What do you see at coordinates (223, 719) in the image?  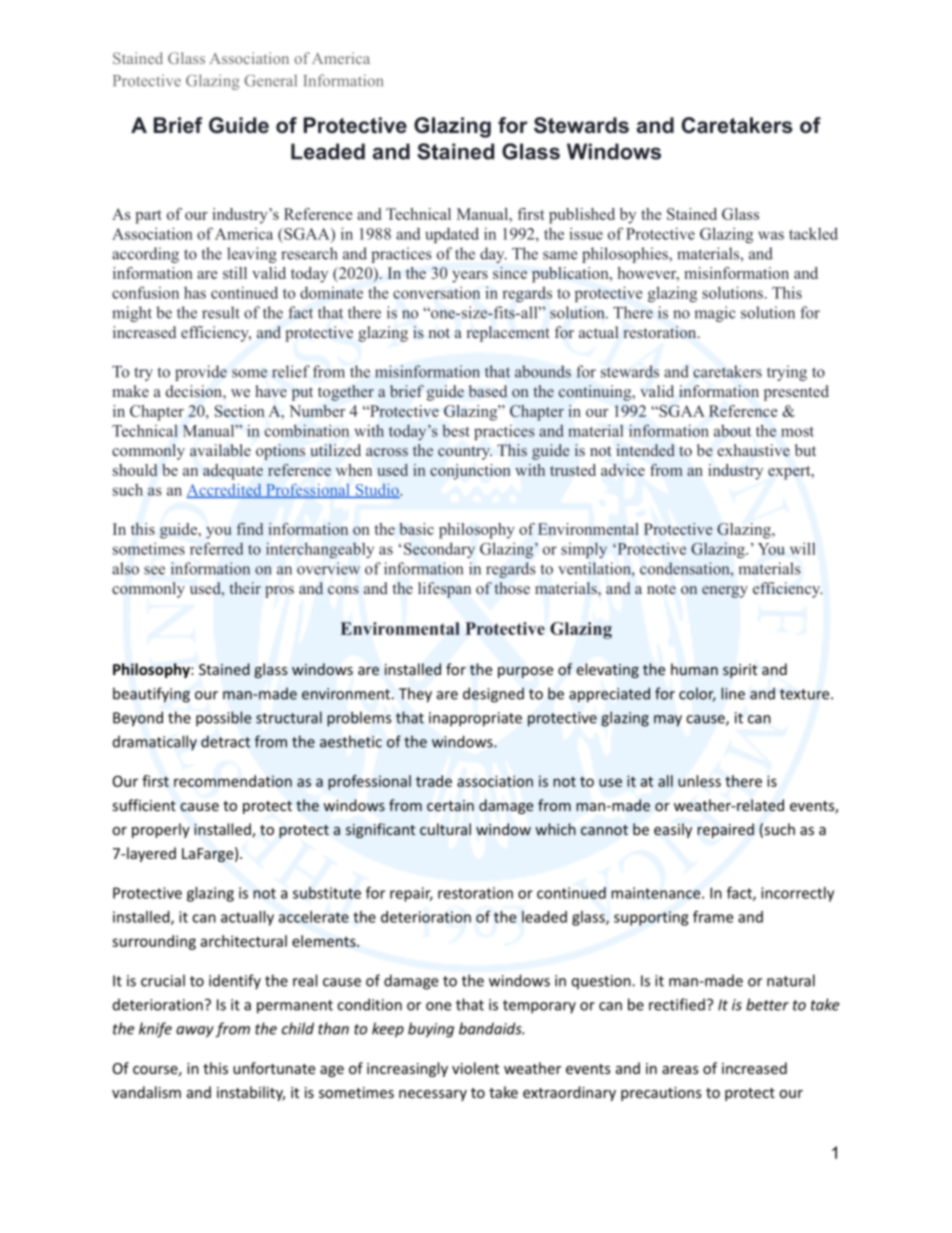 I see `possible` at bounding box center [223, 719].
